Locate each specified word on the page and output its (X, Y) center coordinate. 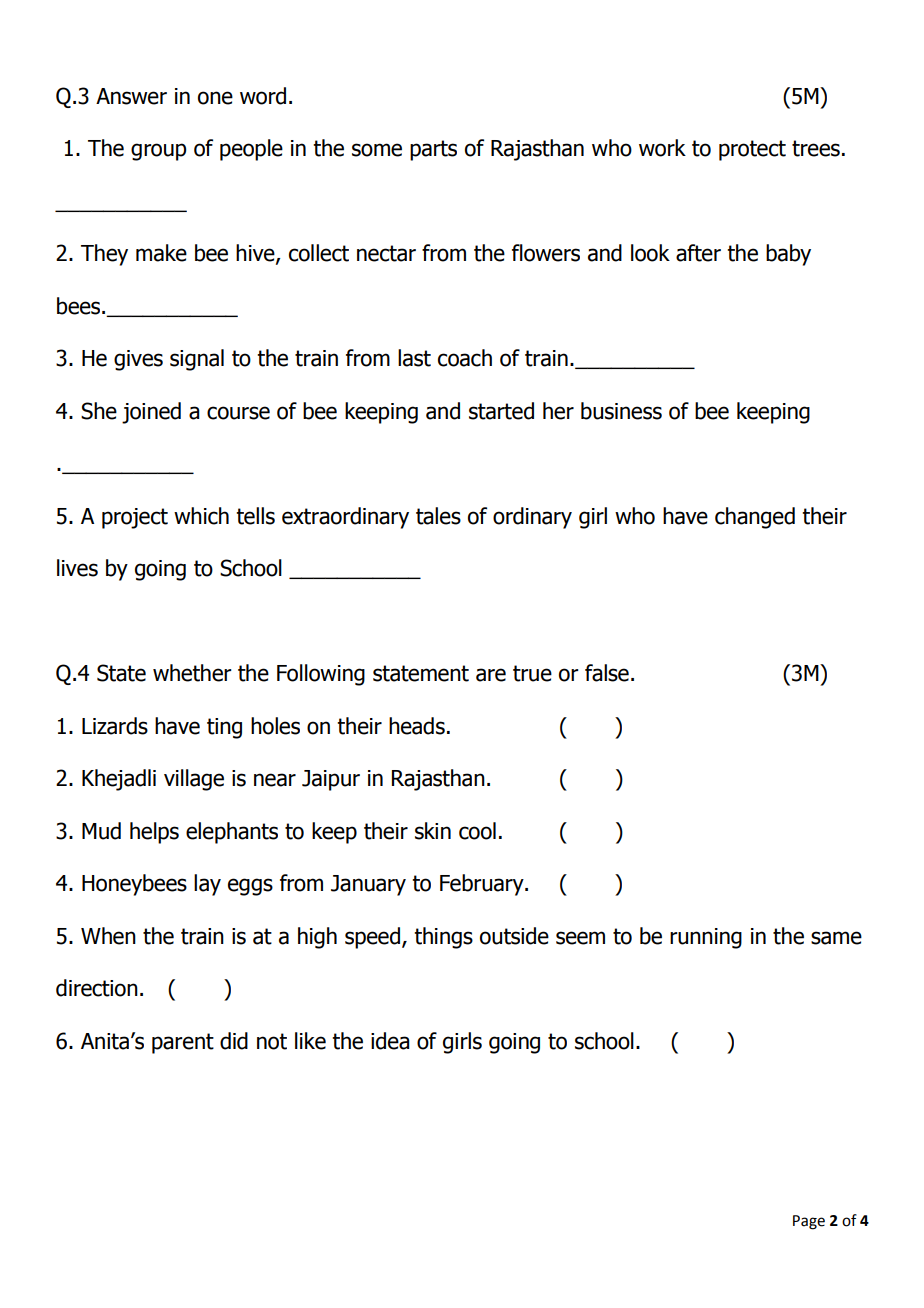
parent (183, 1043)
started (501, 411)
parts (433, 150)
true (532, 673)
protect (752, 150)
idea (390, 1041)
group (158, 152)
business (621, 411)
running (706, 938)
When (108, 936)
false (607, 673)
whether (192, 673)
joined (151, 413)
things (443, 938)
